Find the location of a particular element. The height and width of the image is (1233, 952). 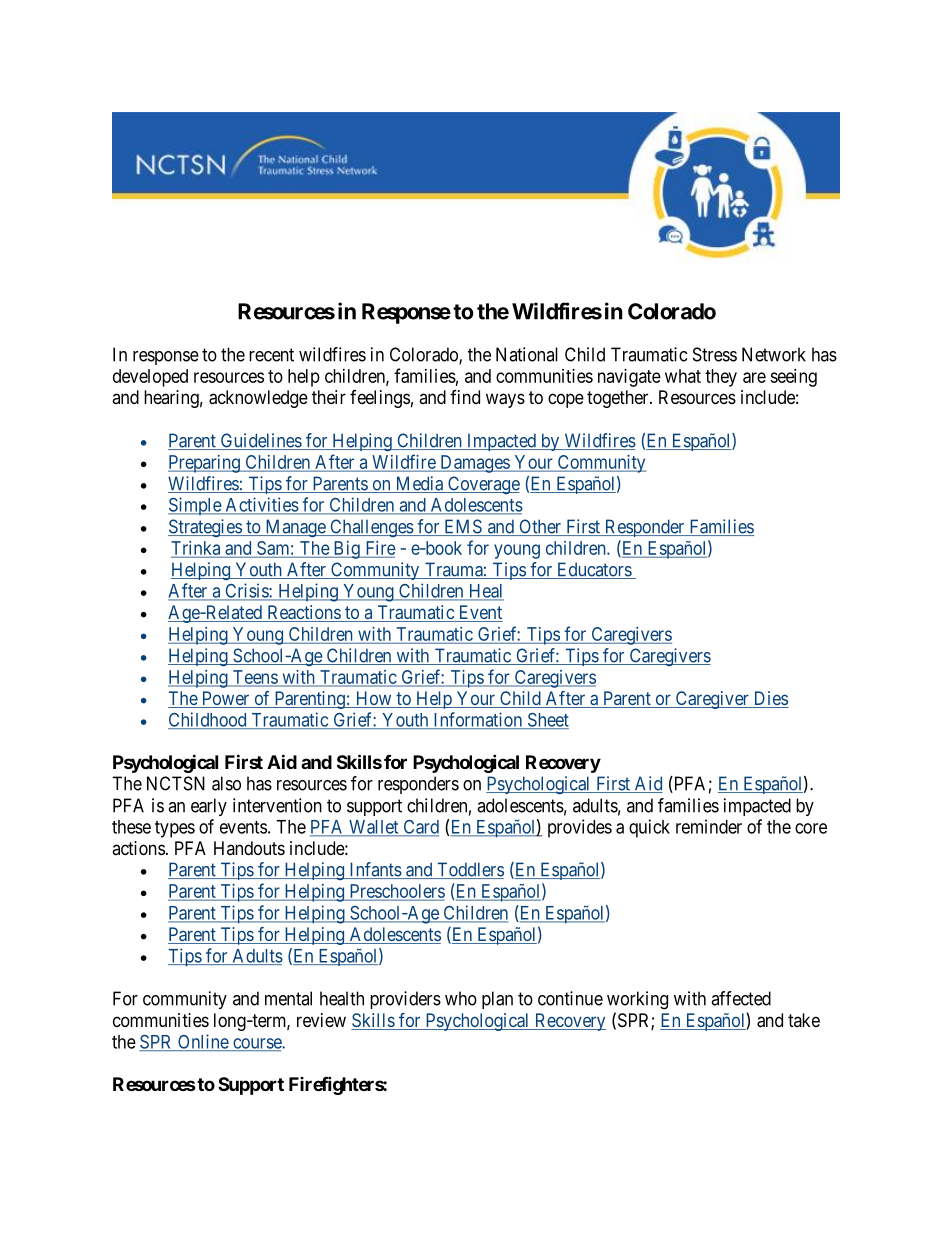

find is located at coordinates (465, 397).
